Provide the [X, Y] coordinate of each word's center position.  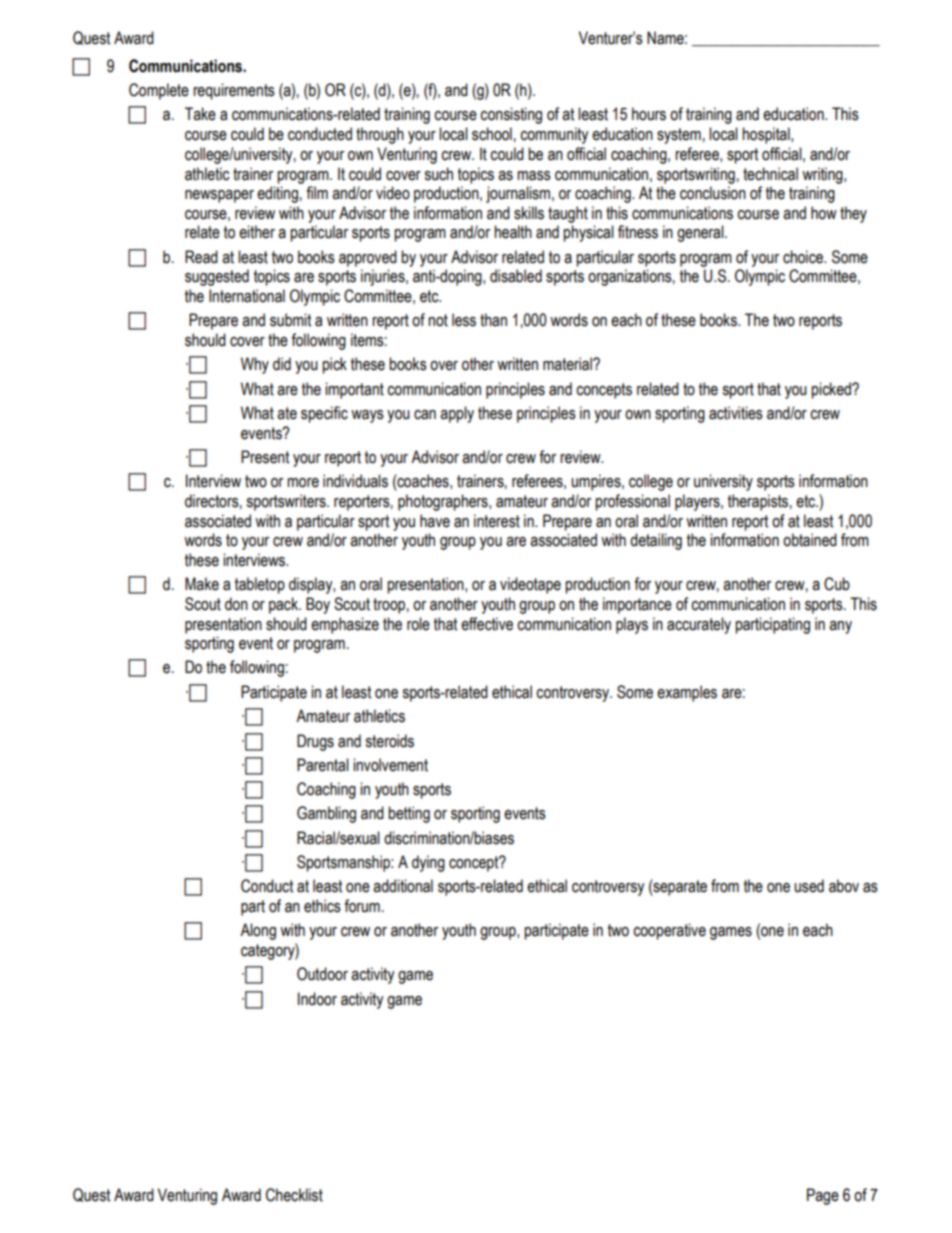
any [840, 627]
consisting [511, 115]
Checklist [294, 1195]
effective [487, 624]
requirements [234, 91]
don [236, 604]
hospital [767, 135]
